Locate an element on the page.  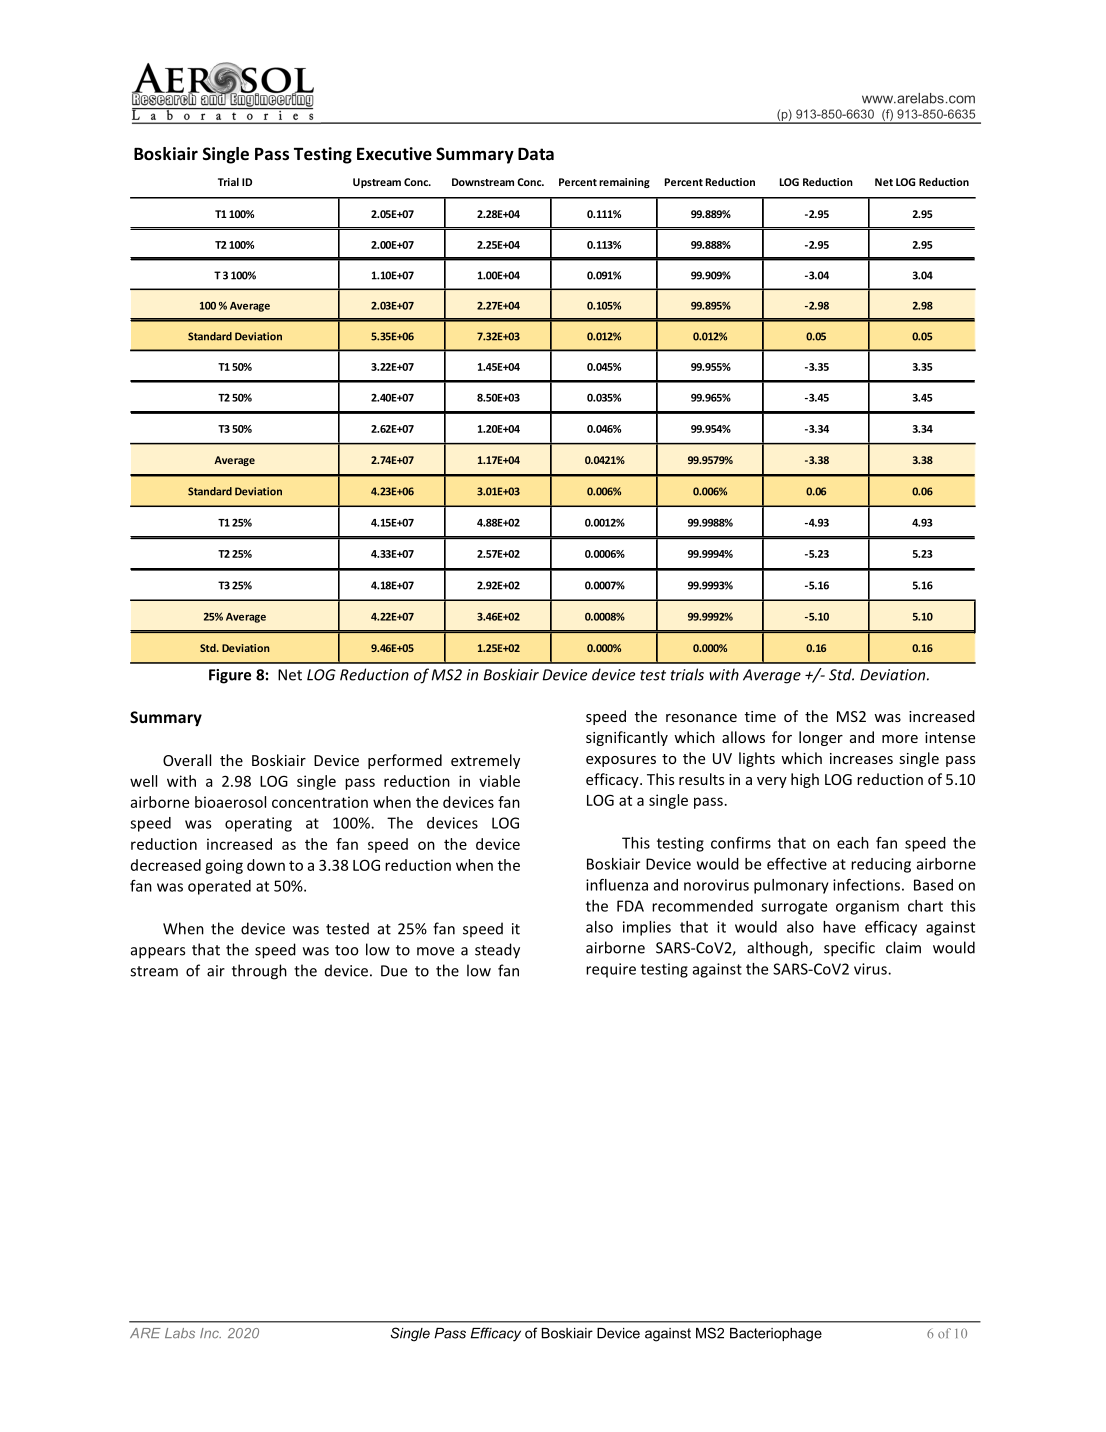
increases is located at coordinates (861, 758).
